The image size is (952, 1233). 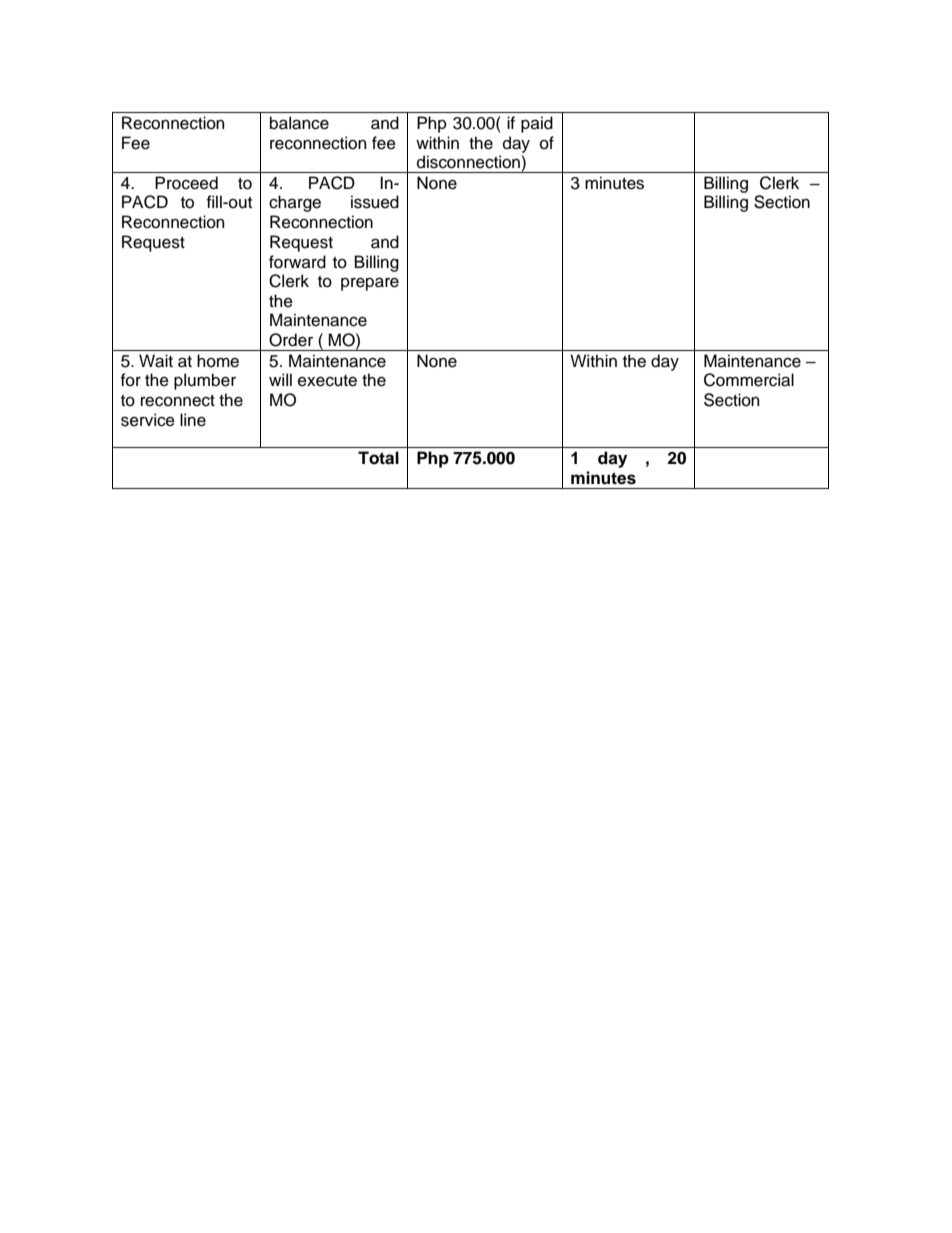 I want to click on forward, so click(x=297, y=262).
